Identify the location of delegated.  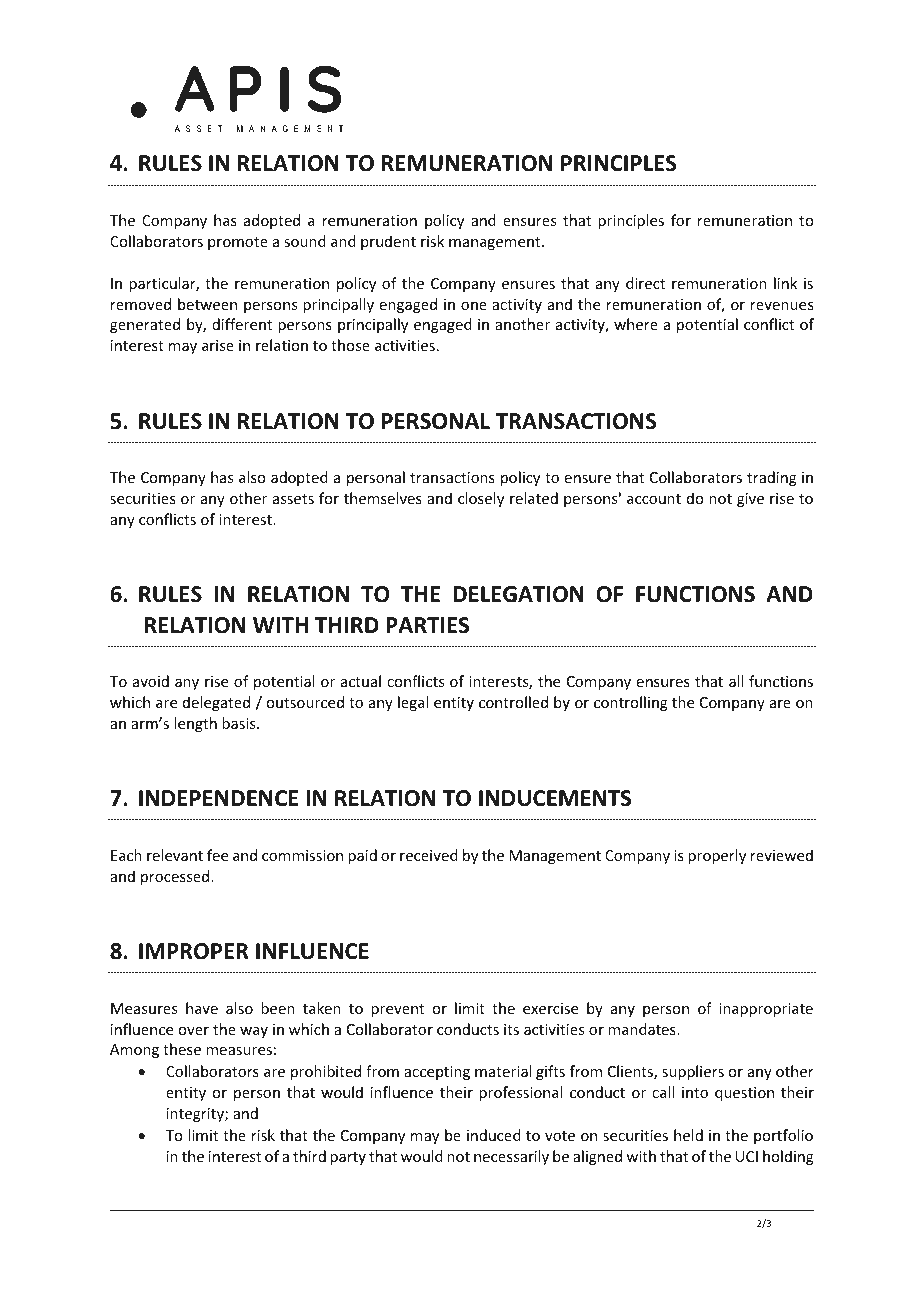
(216, 703).
